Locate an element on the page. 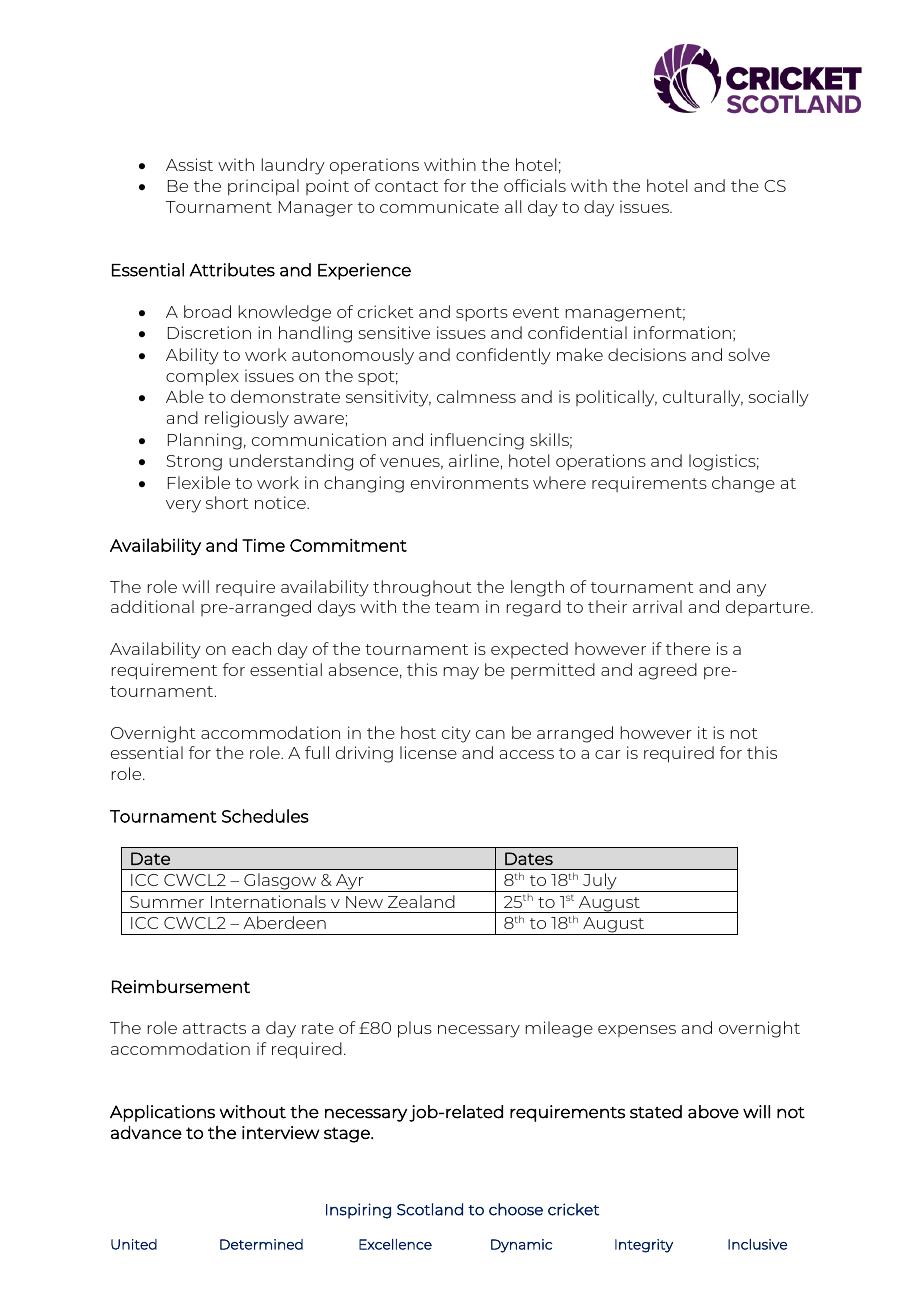 This document has height=1308, width=924. Assist is located at coordinates (189, 164).
